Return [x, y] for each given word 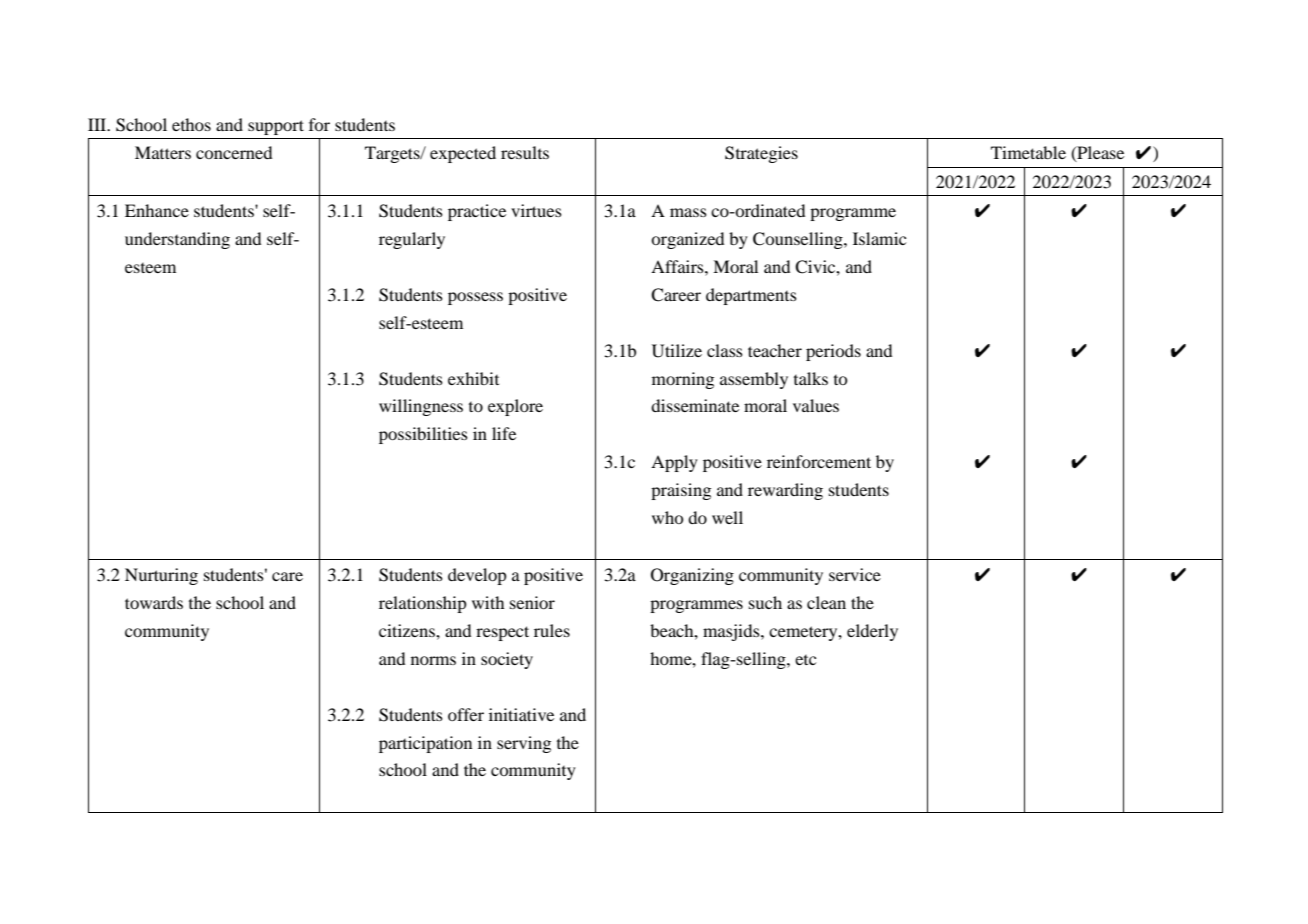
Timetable [1028, 152]
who [668, 517]
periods [833, 352]
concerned [234, 152]
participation [425, 744]
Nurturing [161, 576]
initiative [521, 714]
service [855, 574]
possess [475, 298]
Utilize [677, 351]
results [525, 152]
